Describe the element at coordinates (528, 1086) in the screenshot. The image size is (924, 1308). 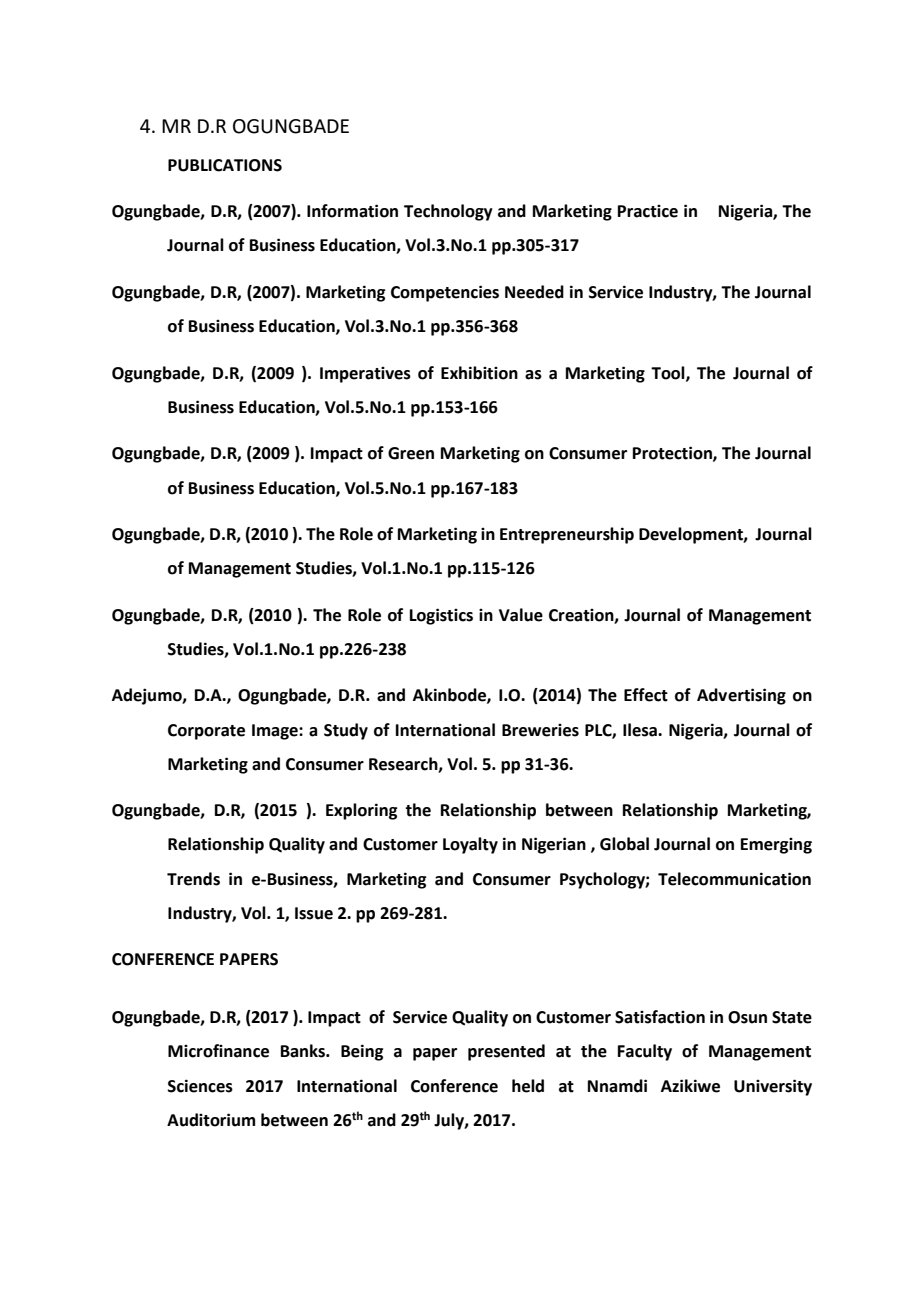
I see `held` at that location.
